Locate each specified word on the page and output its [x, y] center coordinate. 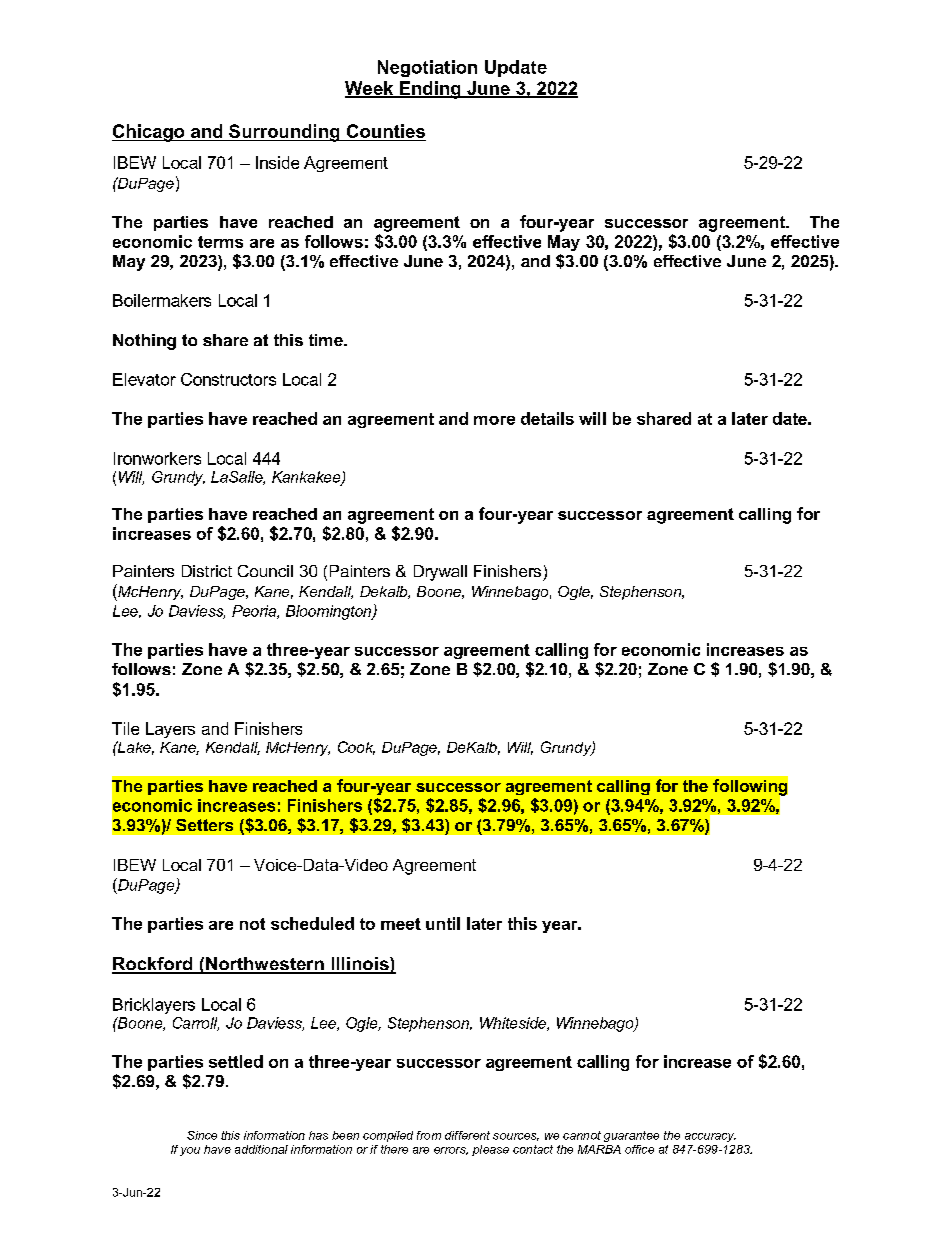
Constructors [228, 379]
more [494, 420]
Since [202, 1135]
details [547, 418]
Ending [430, 90]
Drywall [440, 573]
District [207, 571]
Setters [204, 825]
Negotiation [427, 68]
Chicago [149, 133]
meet [401, 924]
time [327, 340]
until [443, 923]
